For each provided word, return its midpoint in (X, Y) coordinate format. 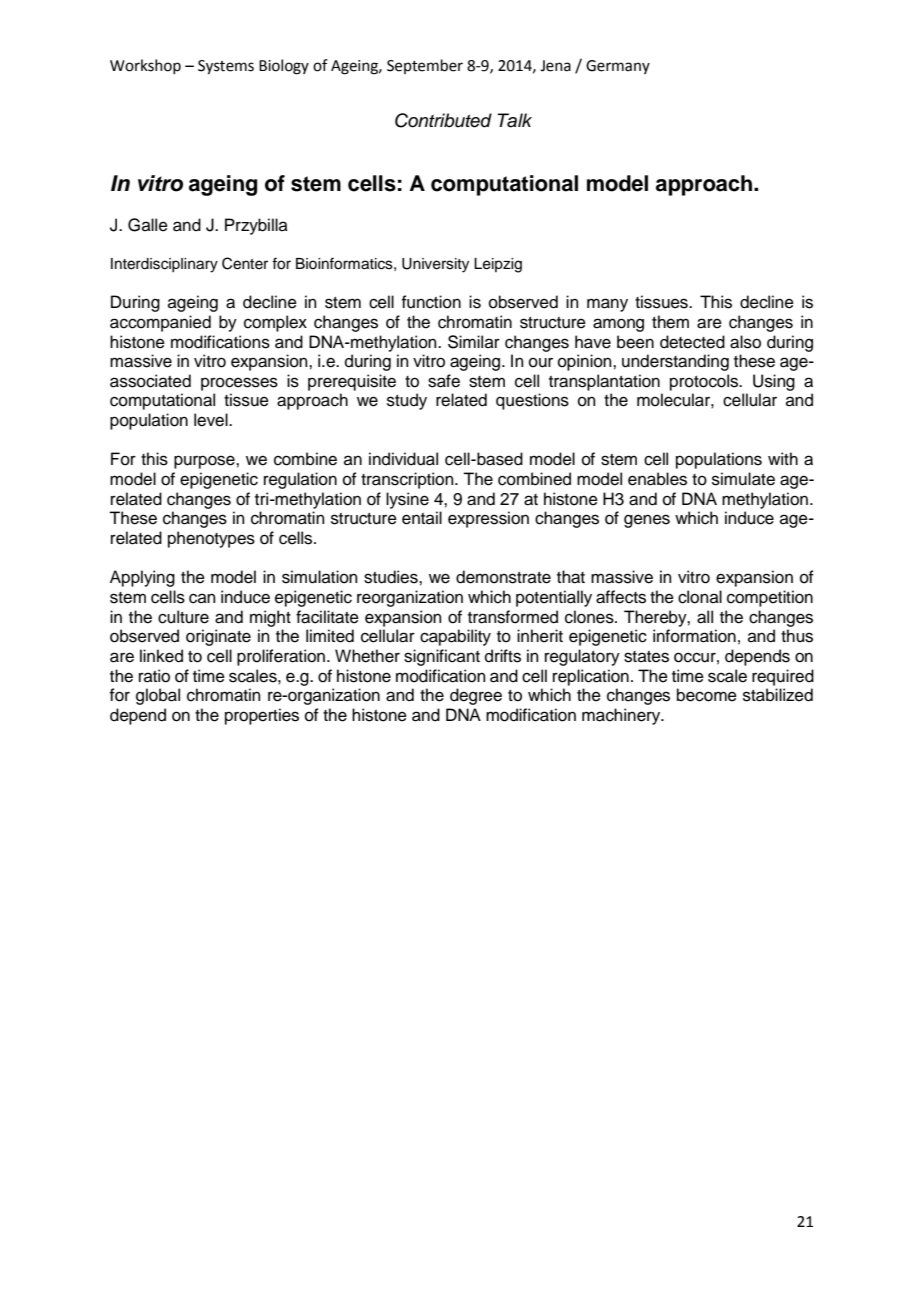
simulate (743, 479)
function (431, 302)
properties (262, 716)
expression (488, 519)
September (425, 66)
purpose (205, 462)
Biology (284, 67)
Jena (555, 66)
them (670, 322)
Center (245, 263)
